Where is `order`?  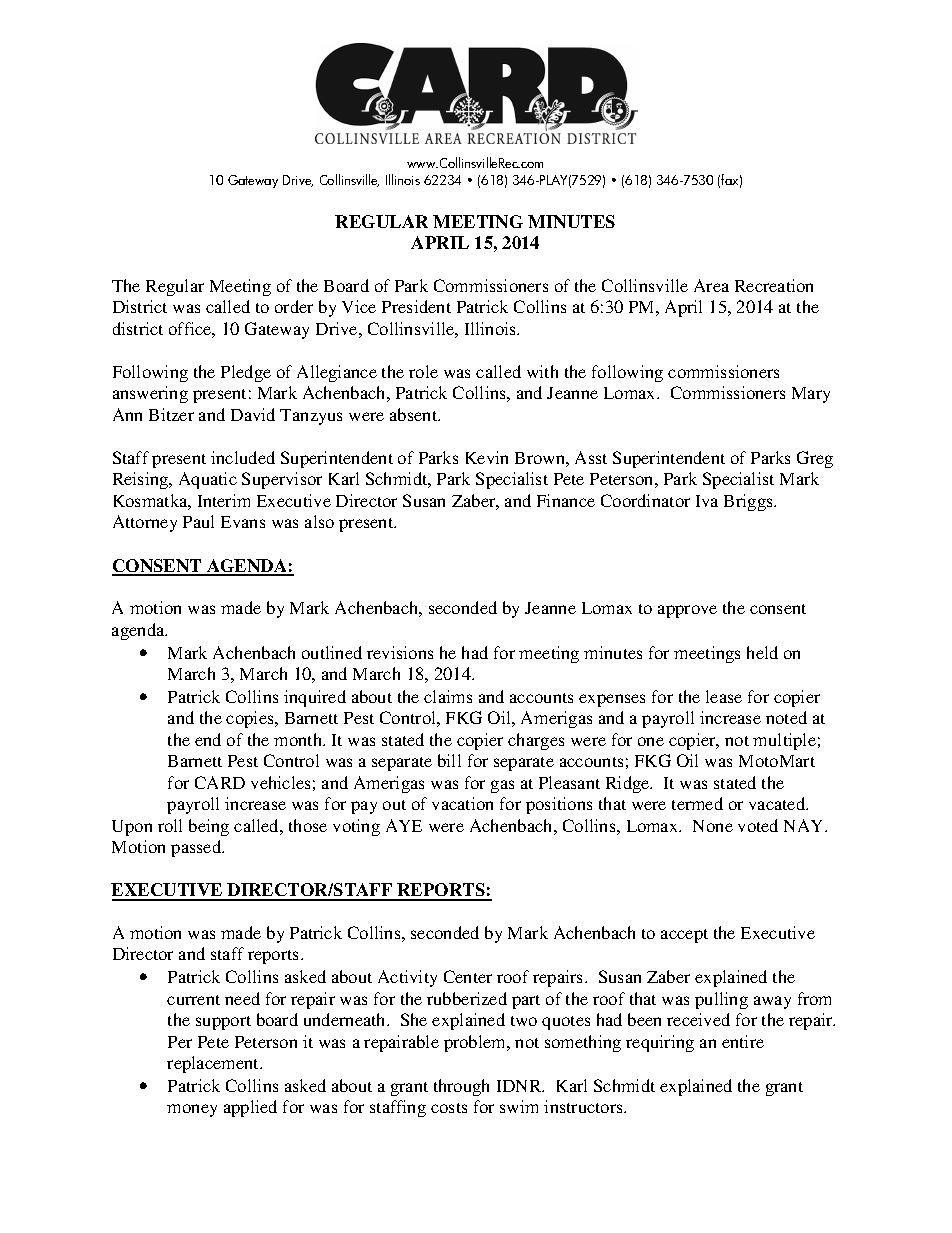 order is located at coordinates (294, 306).
